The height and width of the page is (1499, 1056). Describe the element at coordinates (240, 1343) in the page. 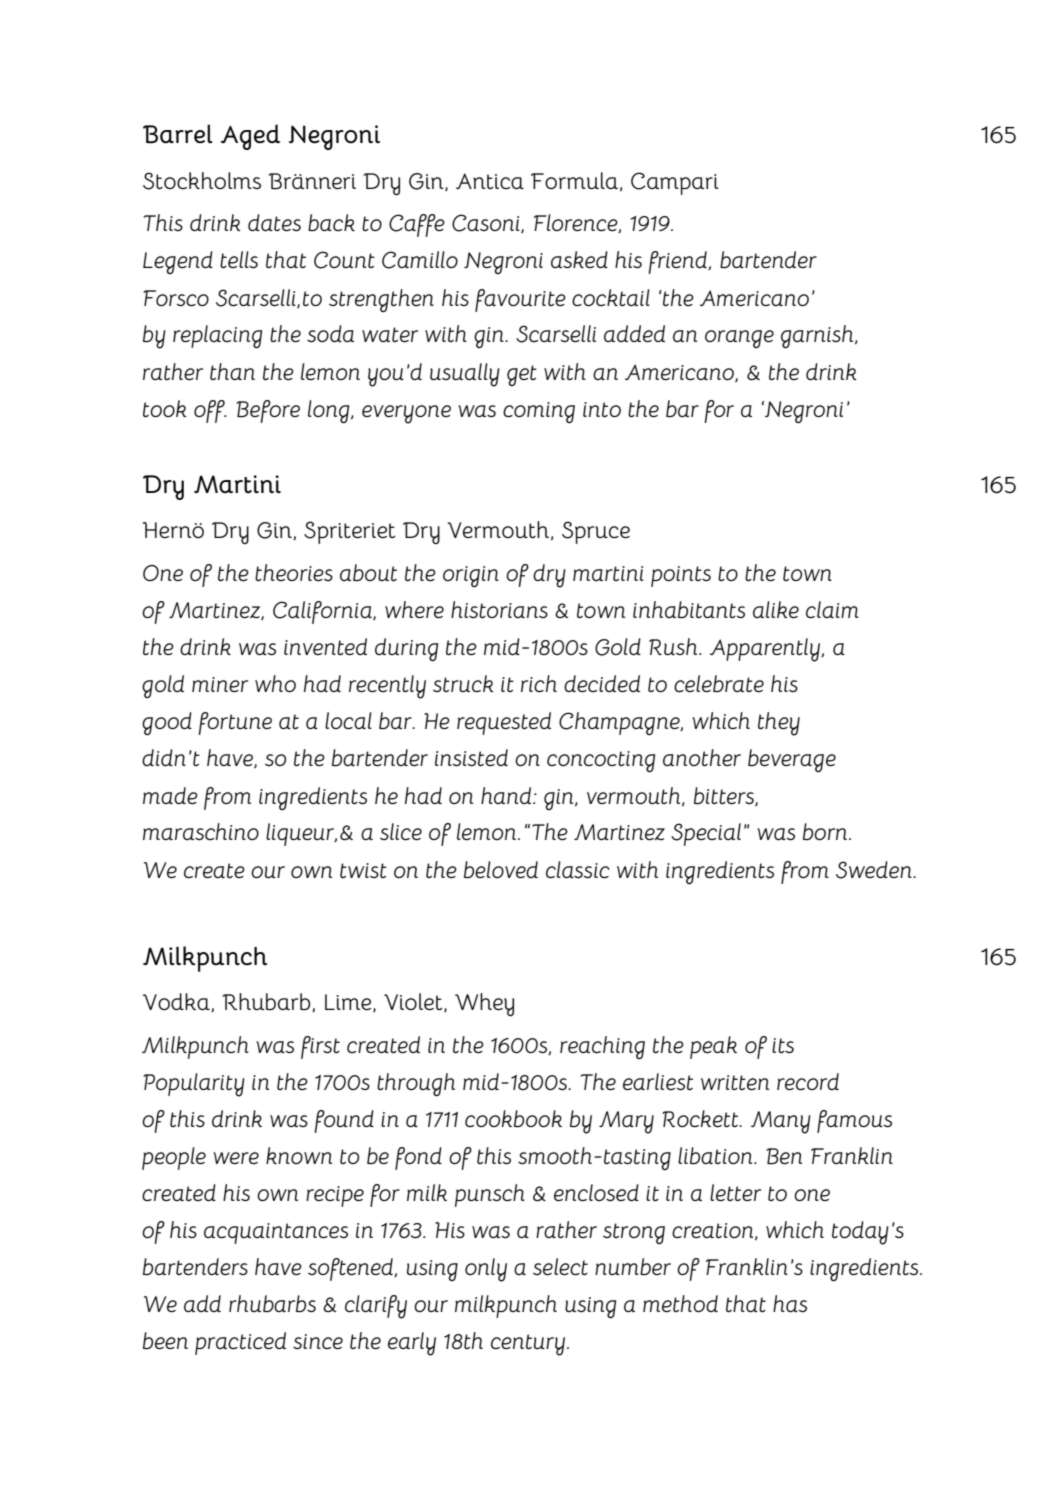

I see `practiced` at that location.
